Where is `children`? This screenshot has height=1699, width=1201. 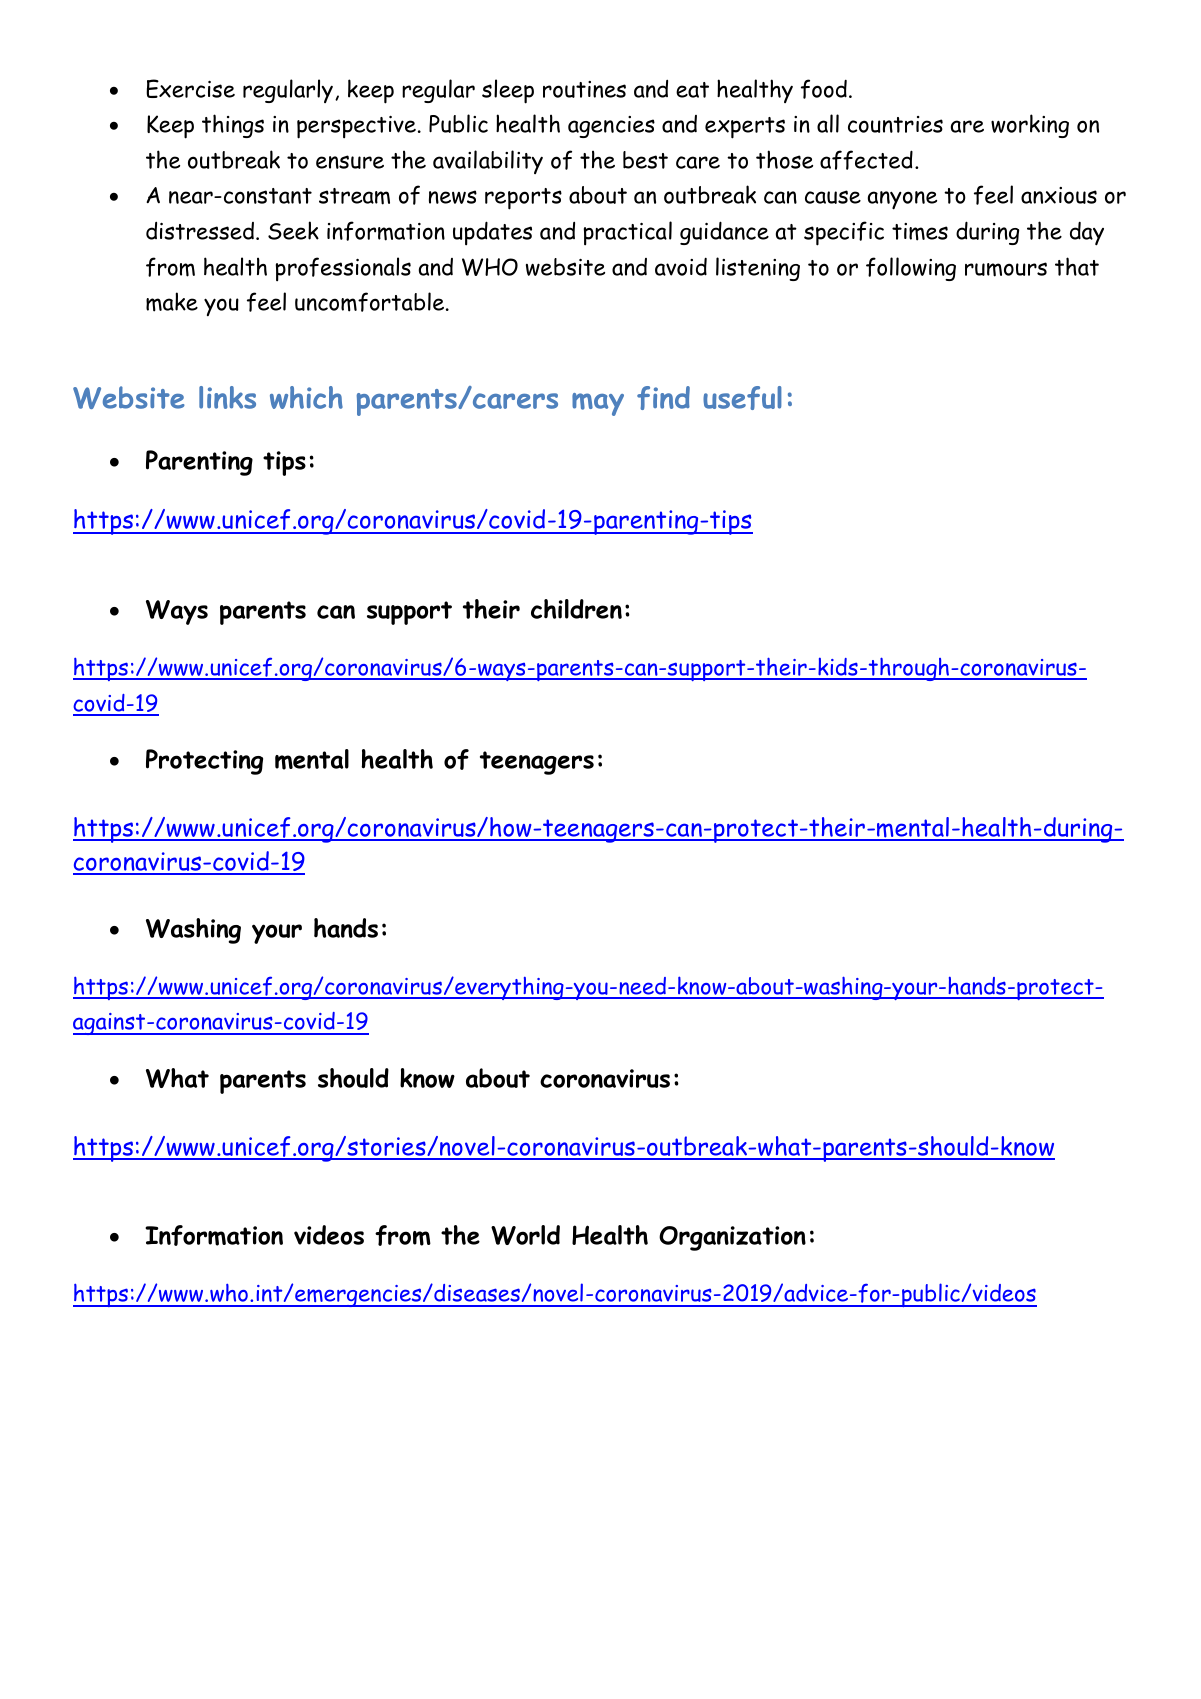 children is located at coordinates (576, 609).
